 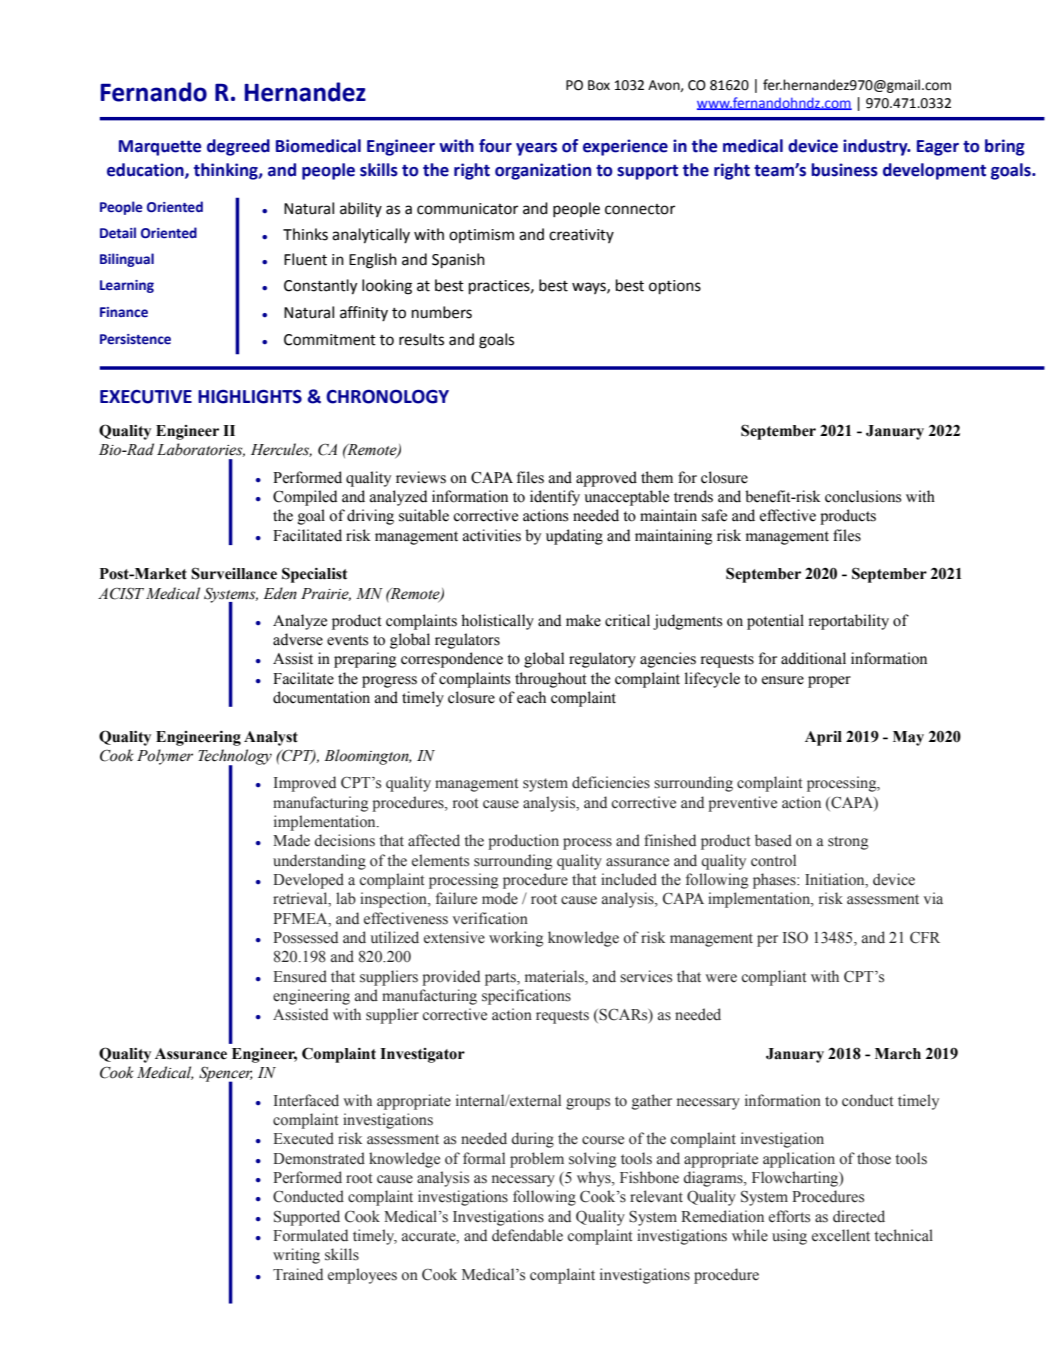 What do you see at coordinates (904, 1235) in the screenshot?
I see `technical` at bounding box center [904, 1235].
